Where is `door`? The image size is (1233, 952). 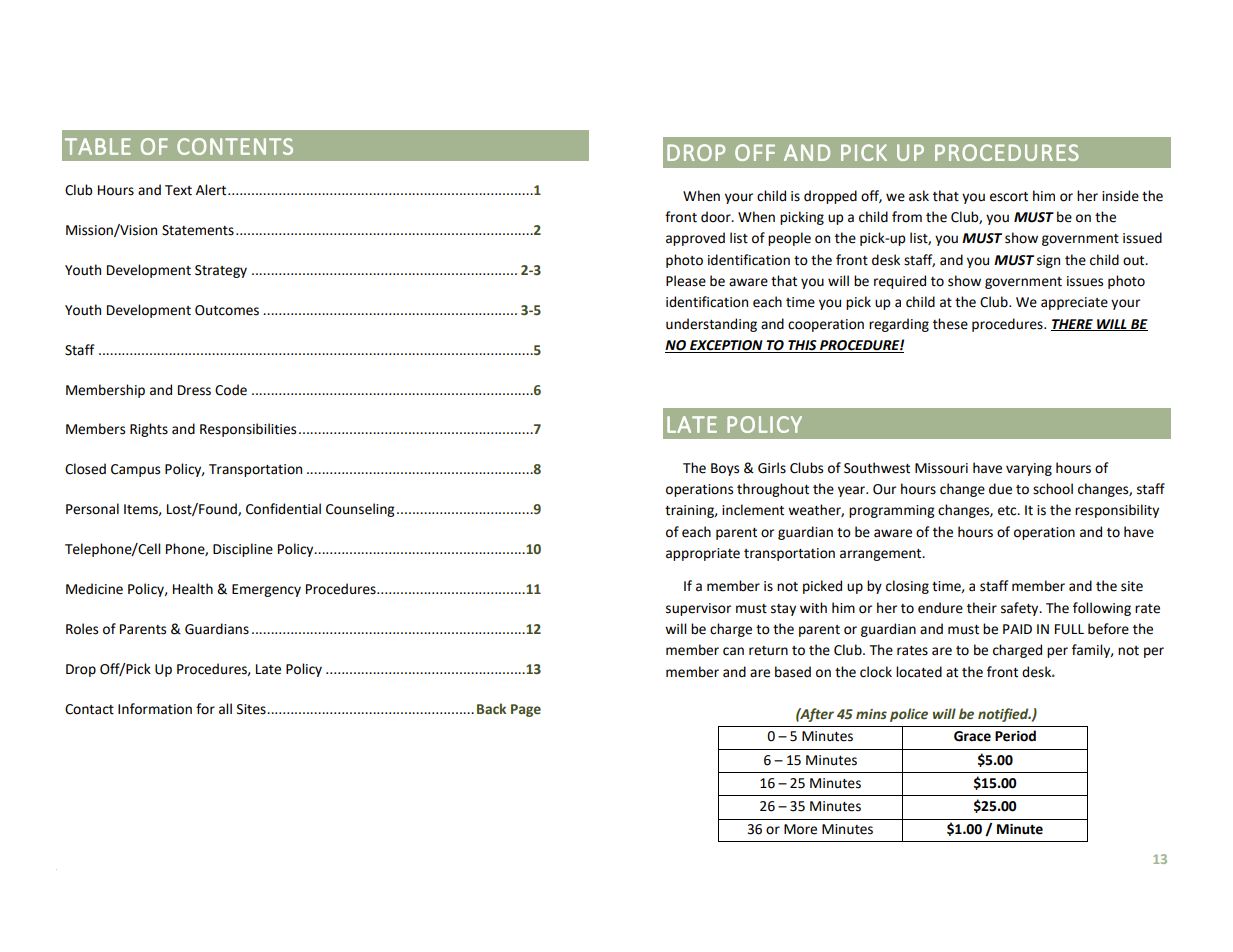 door is located at coordinates (717, 217).
